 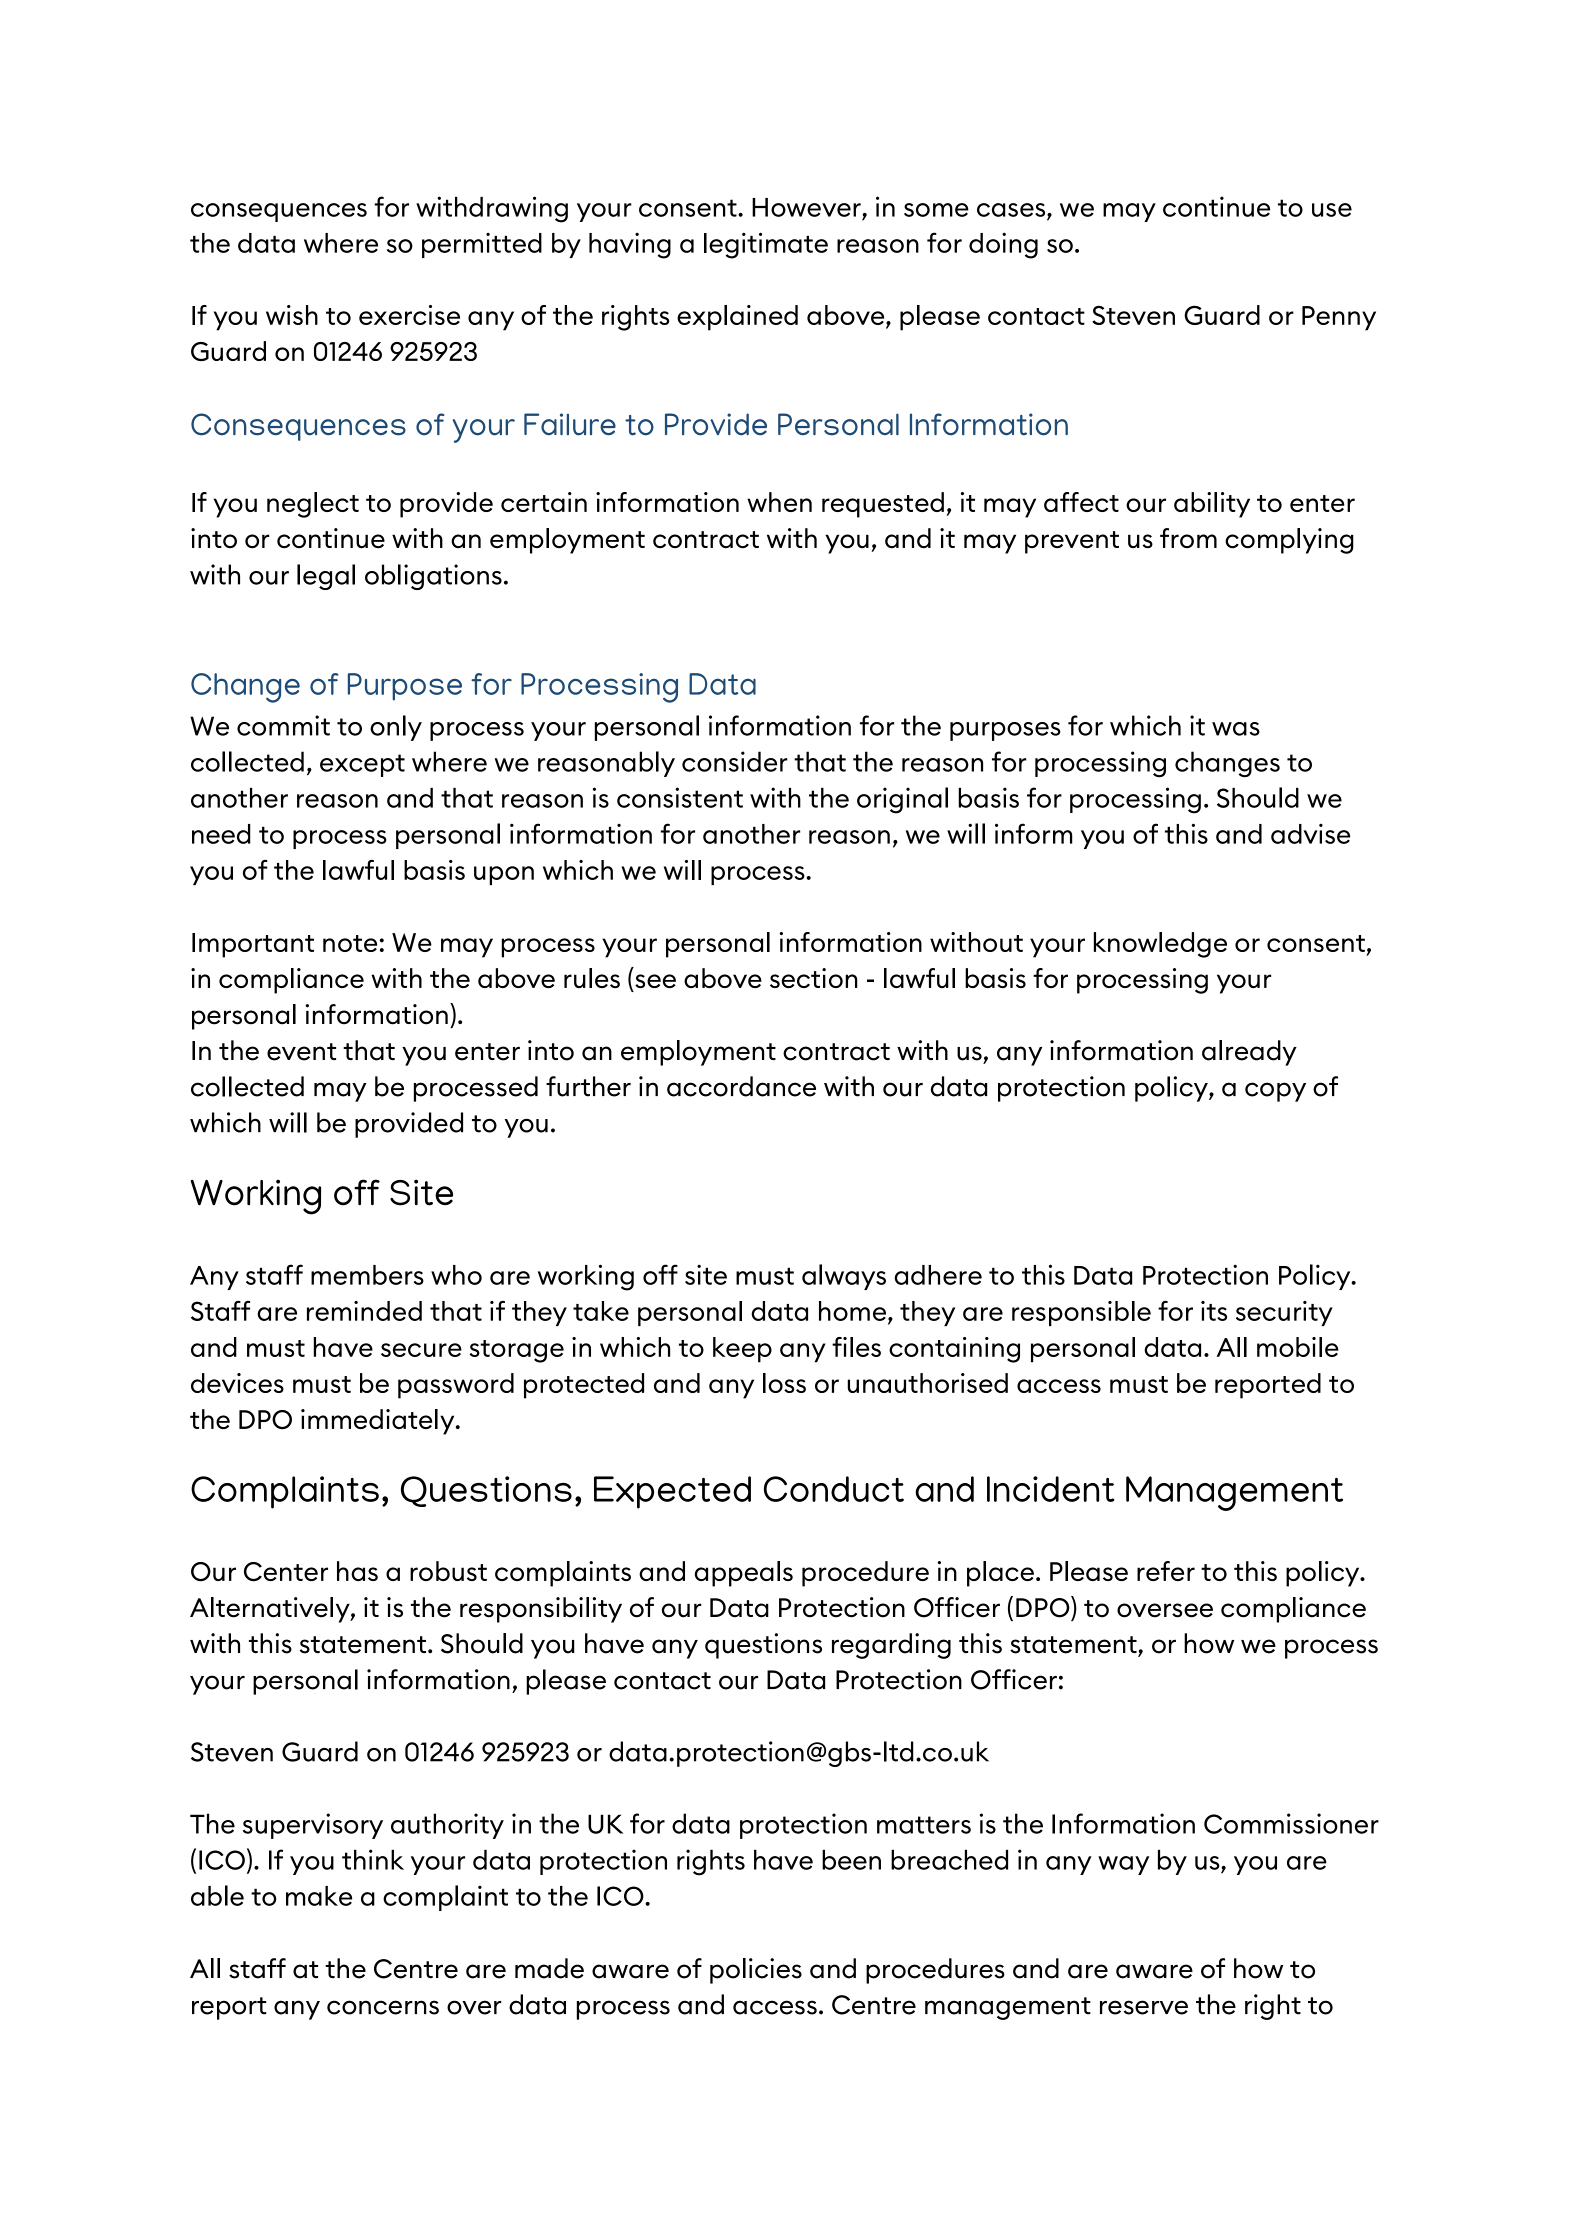 What do you see at coordinates (756, 1971) in the document?
I see `policies` at bounding box center [756, 1971].
